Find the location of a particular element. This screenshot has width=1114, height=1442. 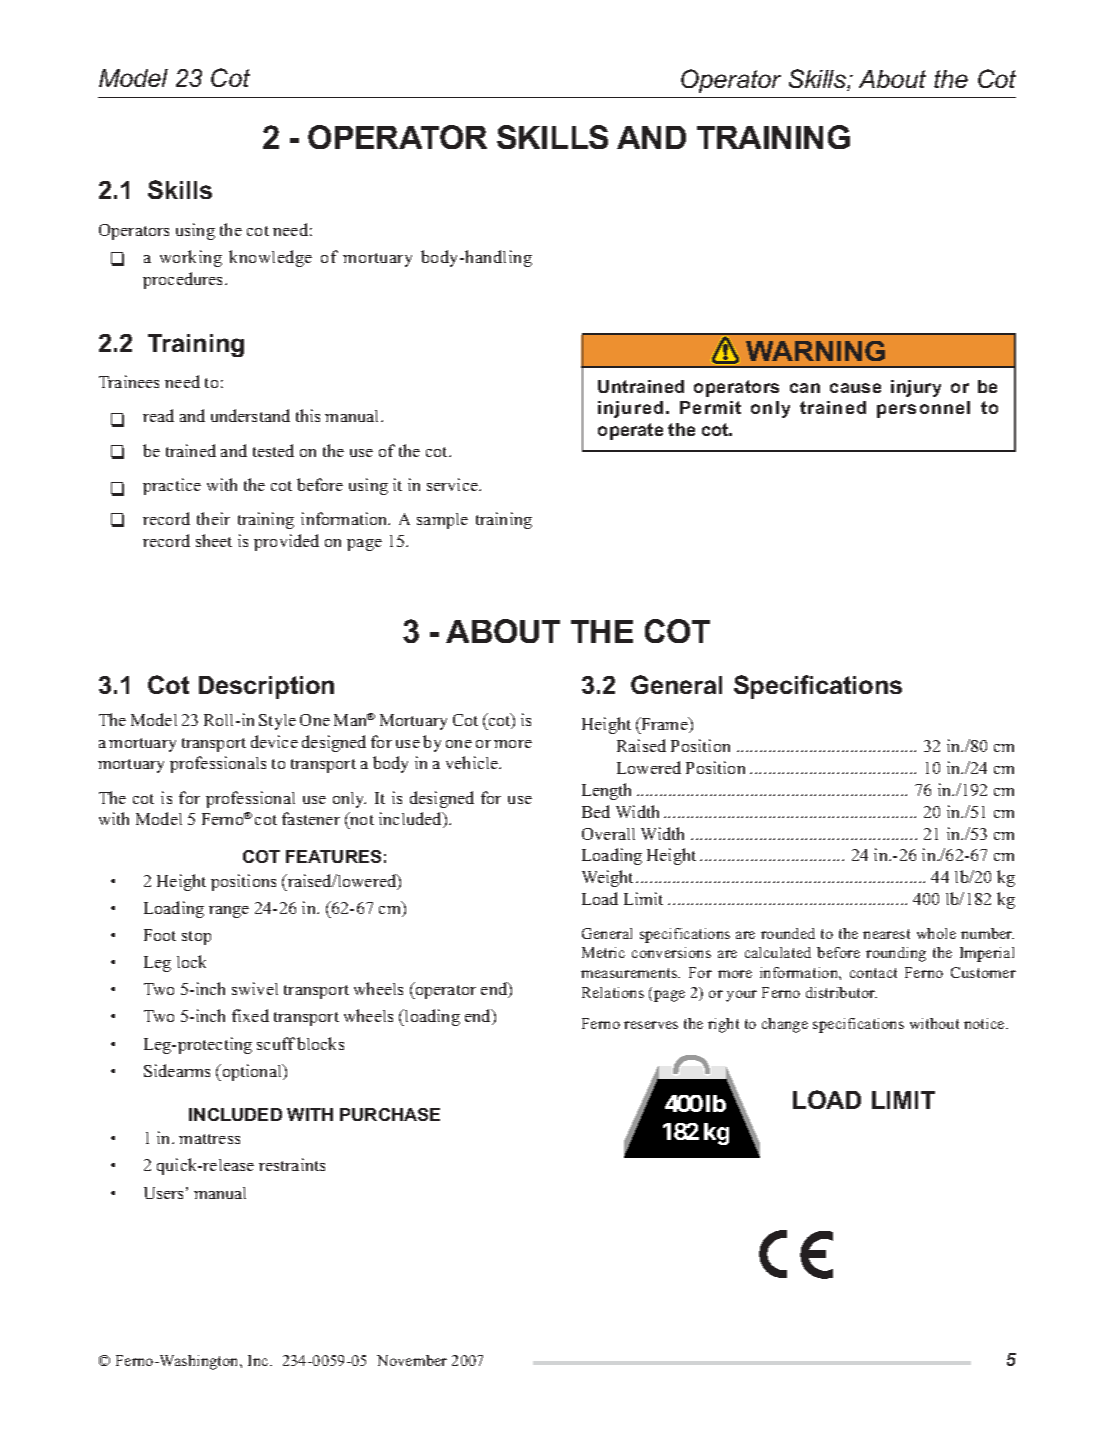

service is located at coordinates (453, 484).
